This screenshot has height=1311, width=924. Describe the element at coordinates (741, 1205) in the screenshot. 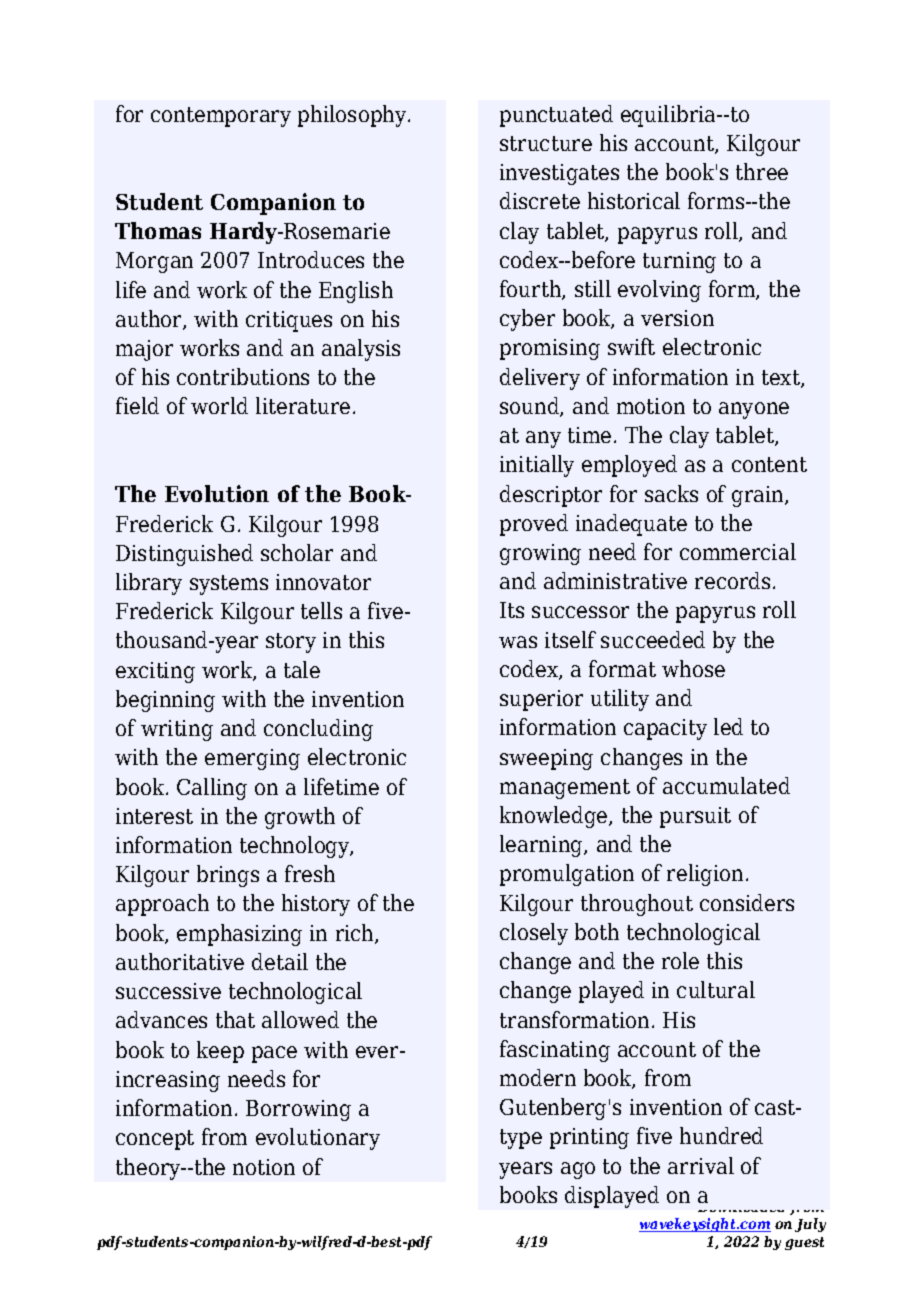

I see `Downloaded` at that location.
